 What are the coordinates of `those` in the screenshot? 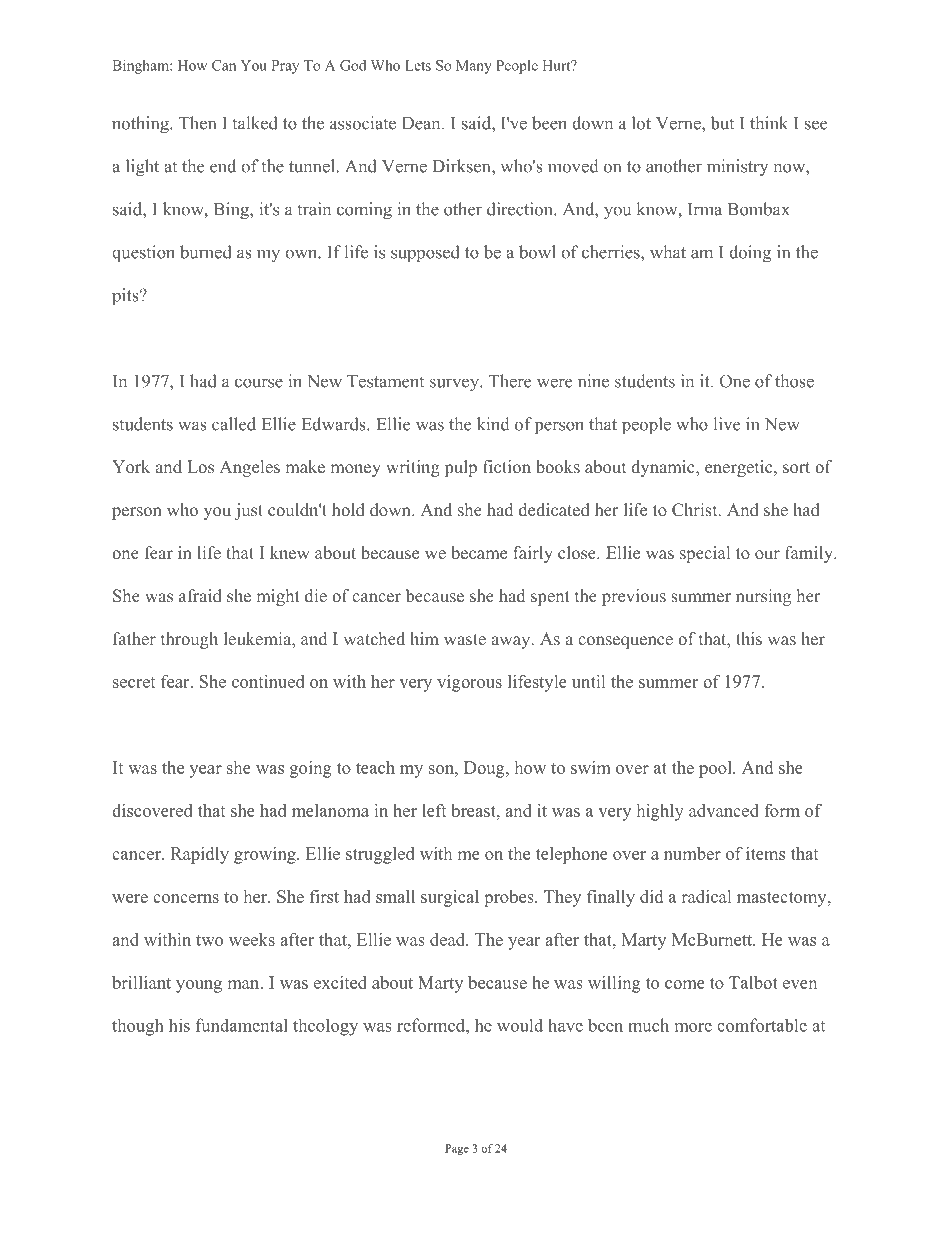 It's located at (794, 381).
